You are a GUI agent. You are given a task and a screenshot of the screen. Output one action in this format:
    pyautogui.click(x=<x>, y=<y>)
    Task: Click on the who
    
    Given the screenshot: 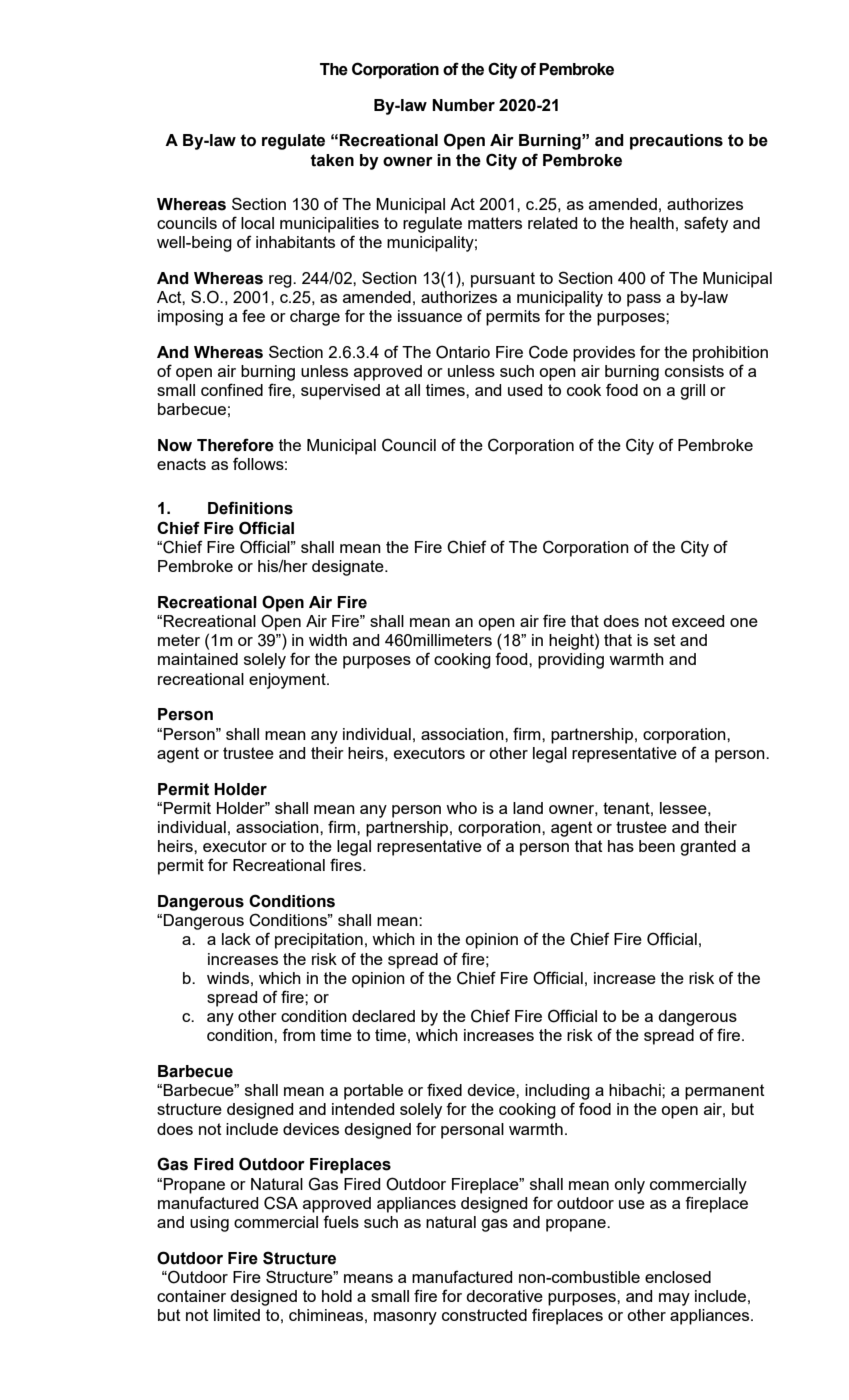 What is the action you would take?
    pyautogui.click(x=461, y=808)
